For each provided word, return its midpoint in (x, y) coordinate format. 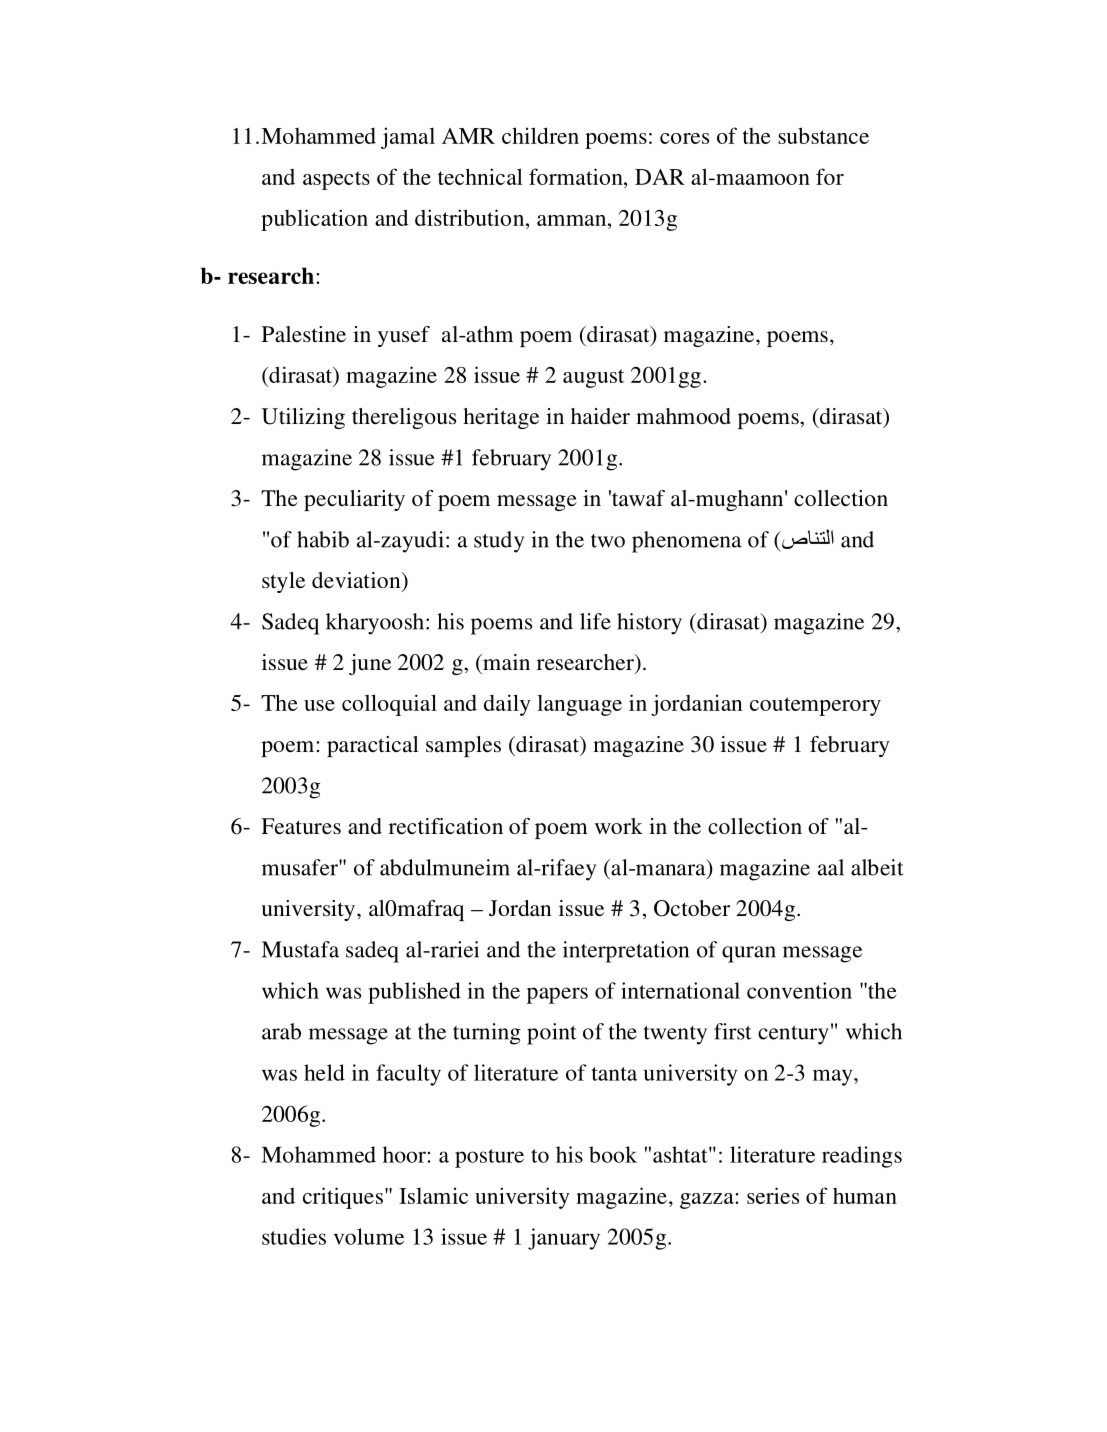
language (579, 705)
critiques (343, 1198)
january (564, 1239)
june (370, 664)
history (649, 624)
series (773, 1195)
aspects (336, 180)
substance (823, 135)
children (540, 135)
